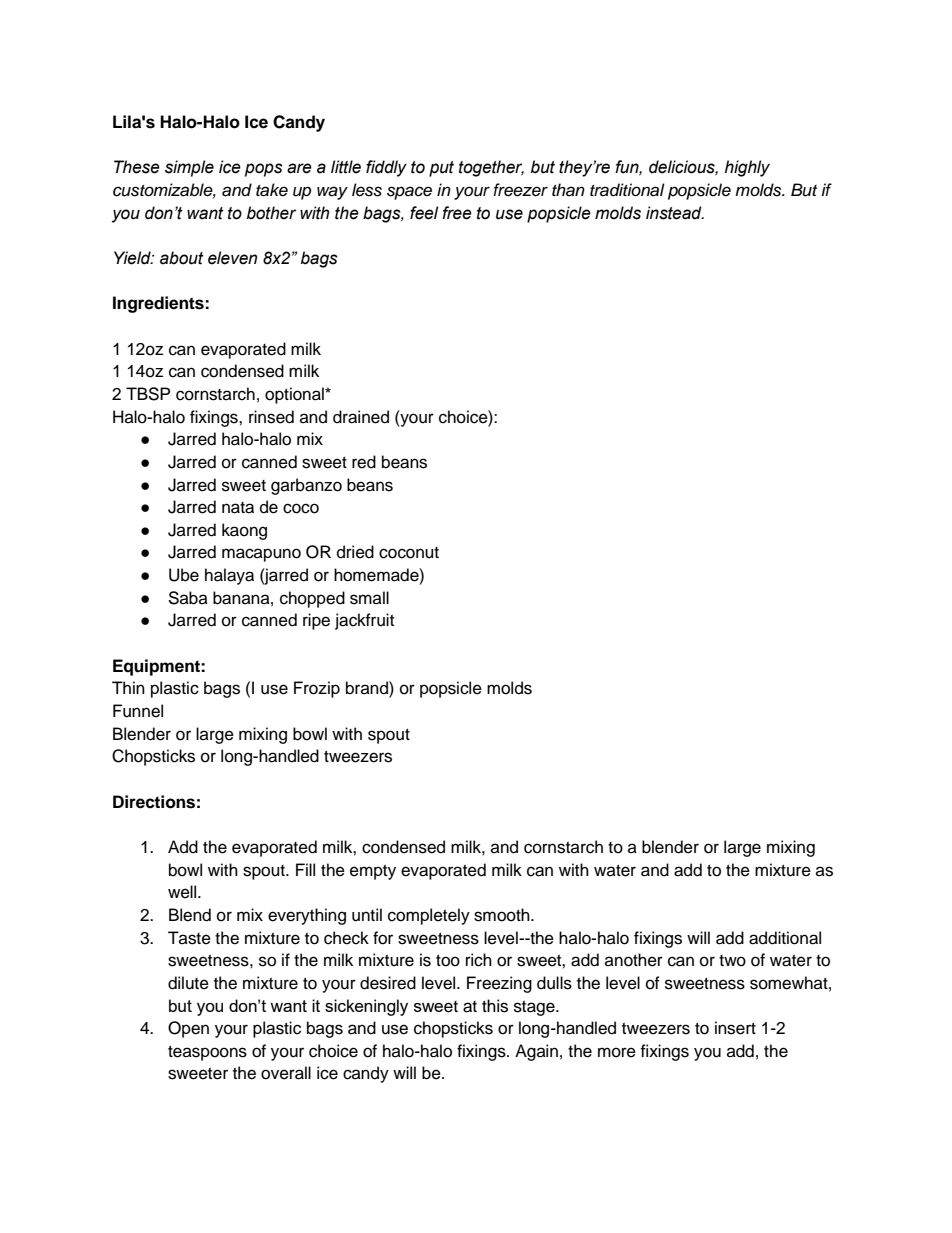 The image size is (952, 1233). I want to click on simple, so click(189, 168).
